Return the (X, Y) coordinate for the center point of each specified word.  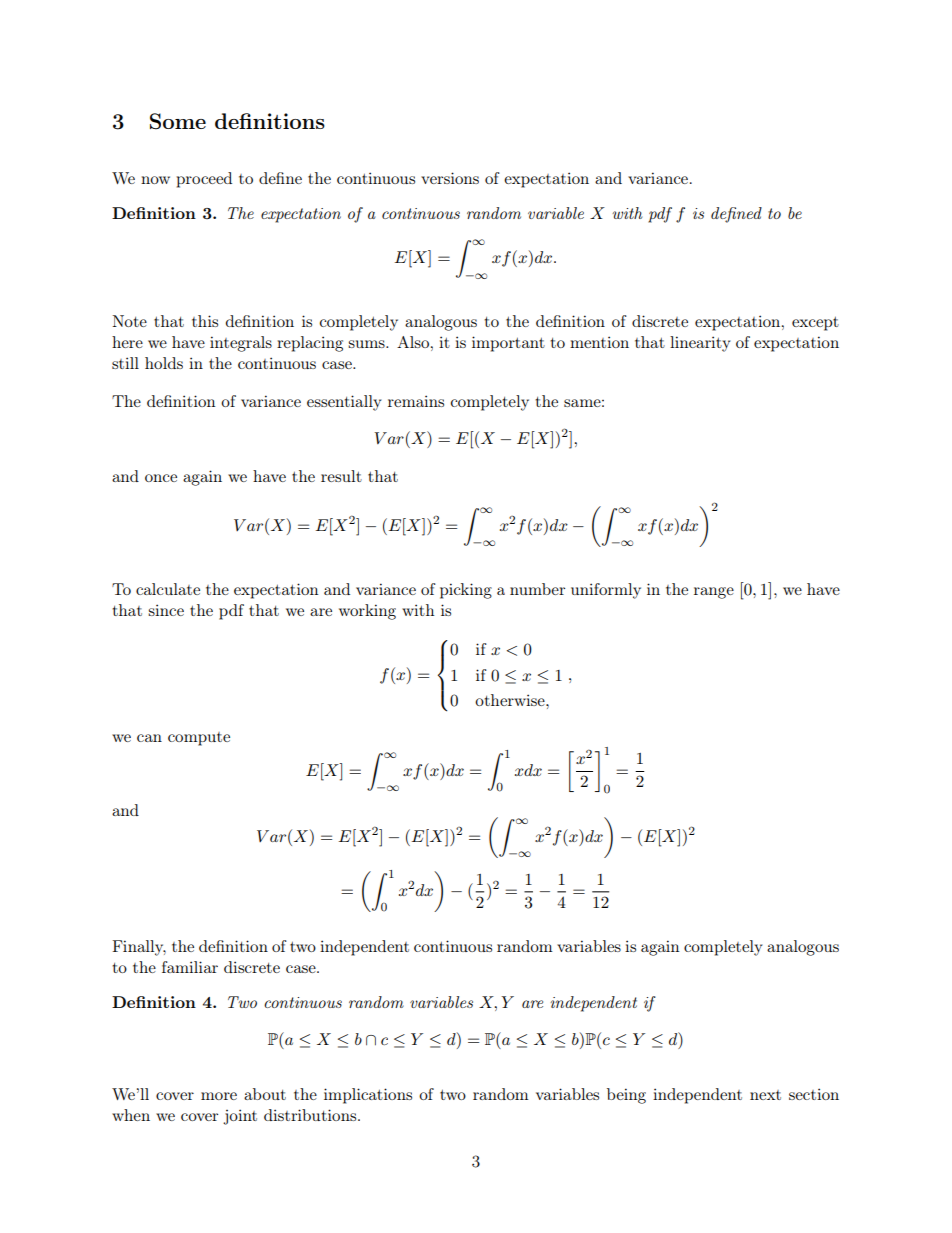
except (815, 323)
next (765, 1095)
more (219, 1096)
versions (450, 178)
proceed (204, 180)
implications (368, 1096)
